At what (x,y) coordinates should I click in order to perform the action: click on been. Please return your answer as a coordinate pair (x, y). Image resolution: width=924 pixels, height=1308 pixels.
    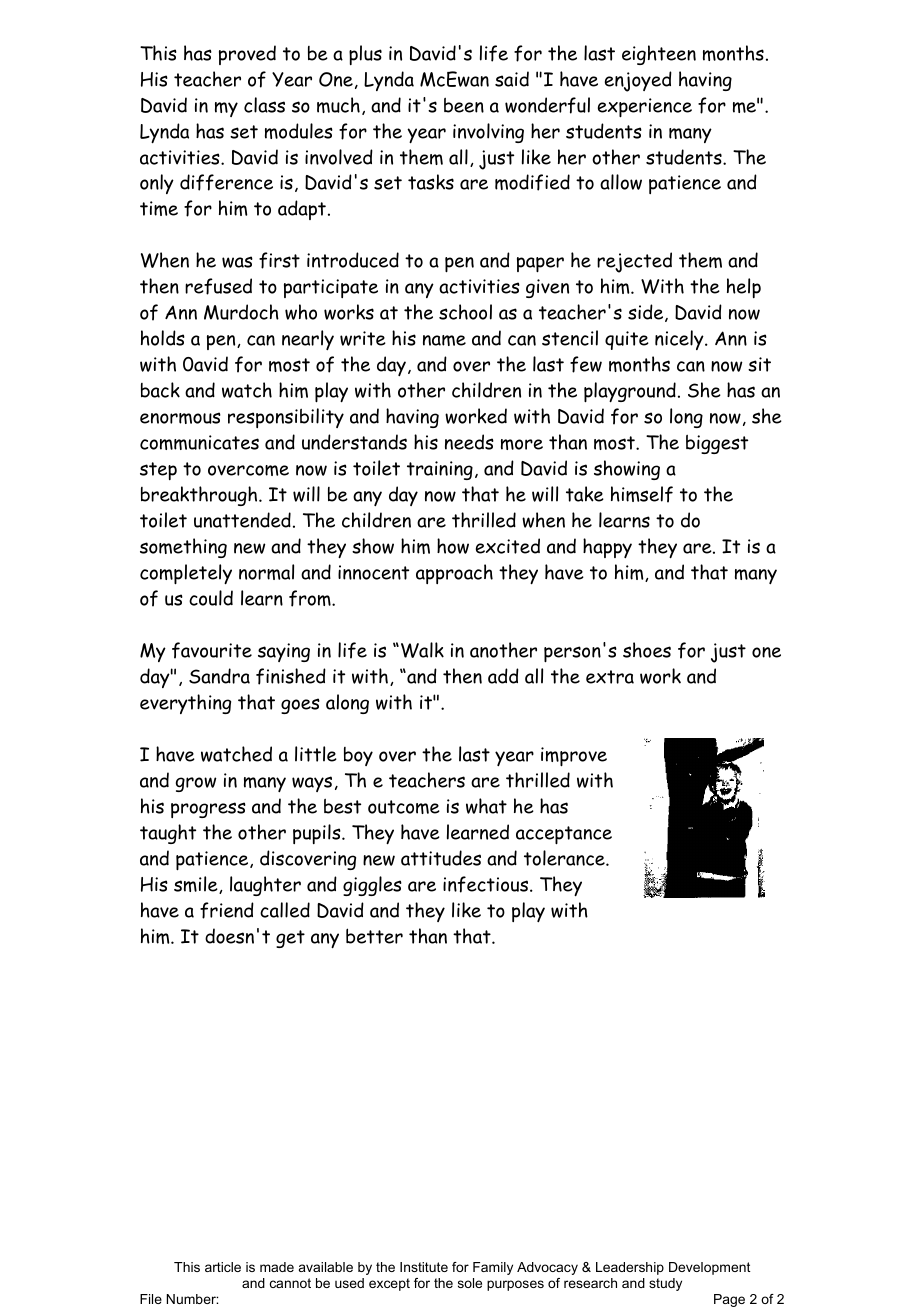
    Looking at the image, I should click on (464, 105).
